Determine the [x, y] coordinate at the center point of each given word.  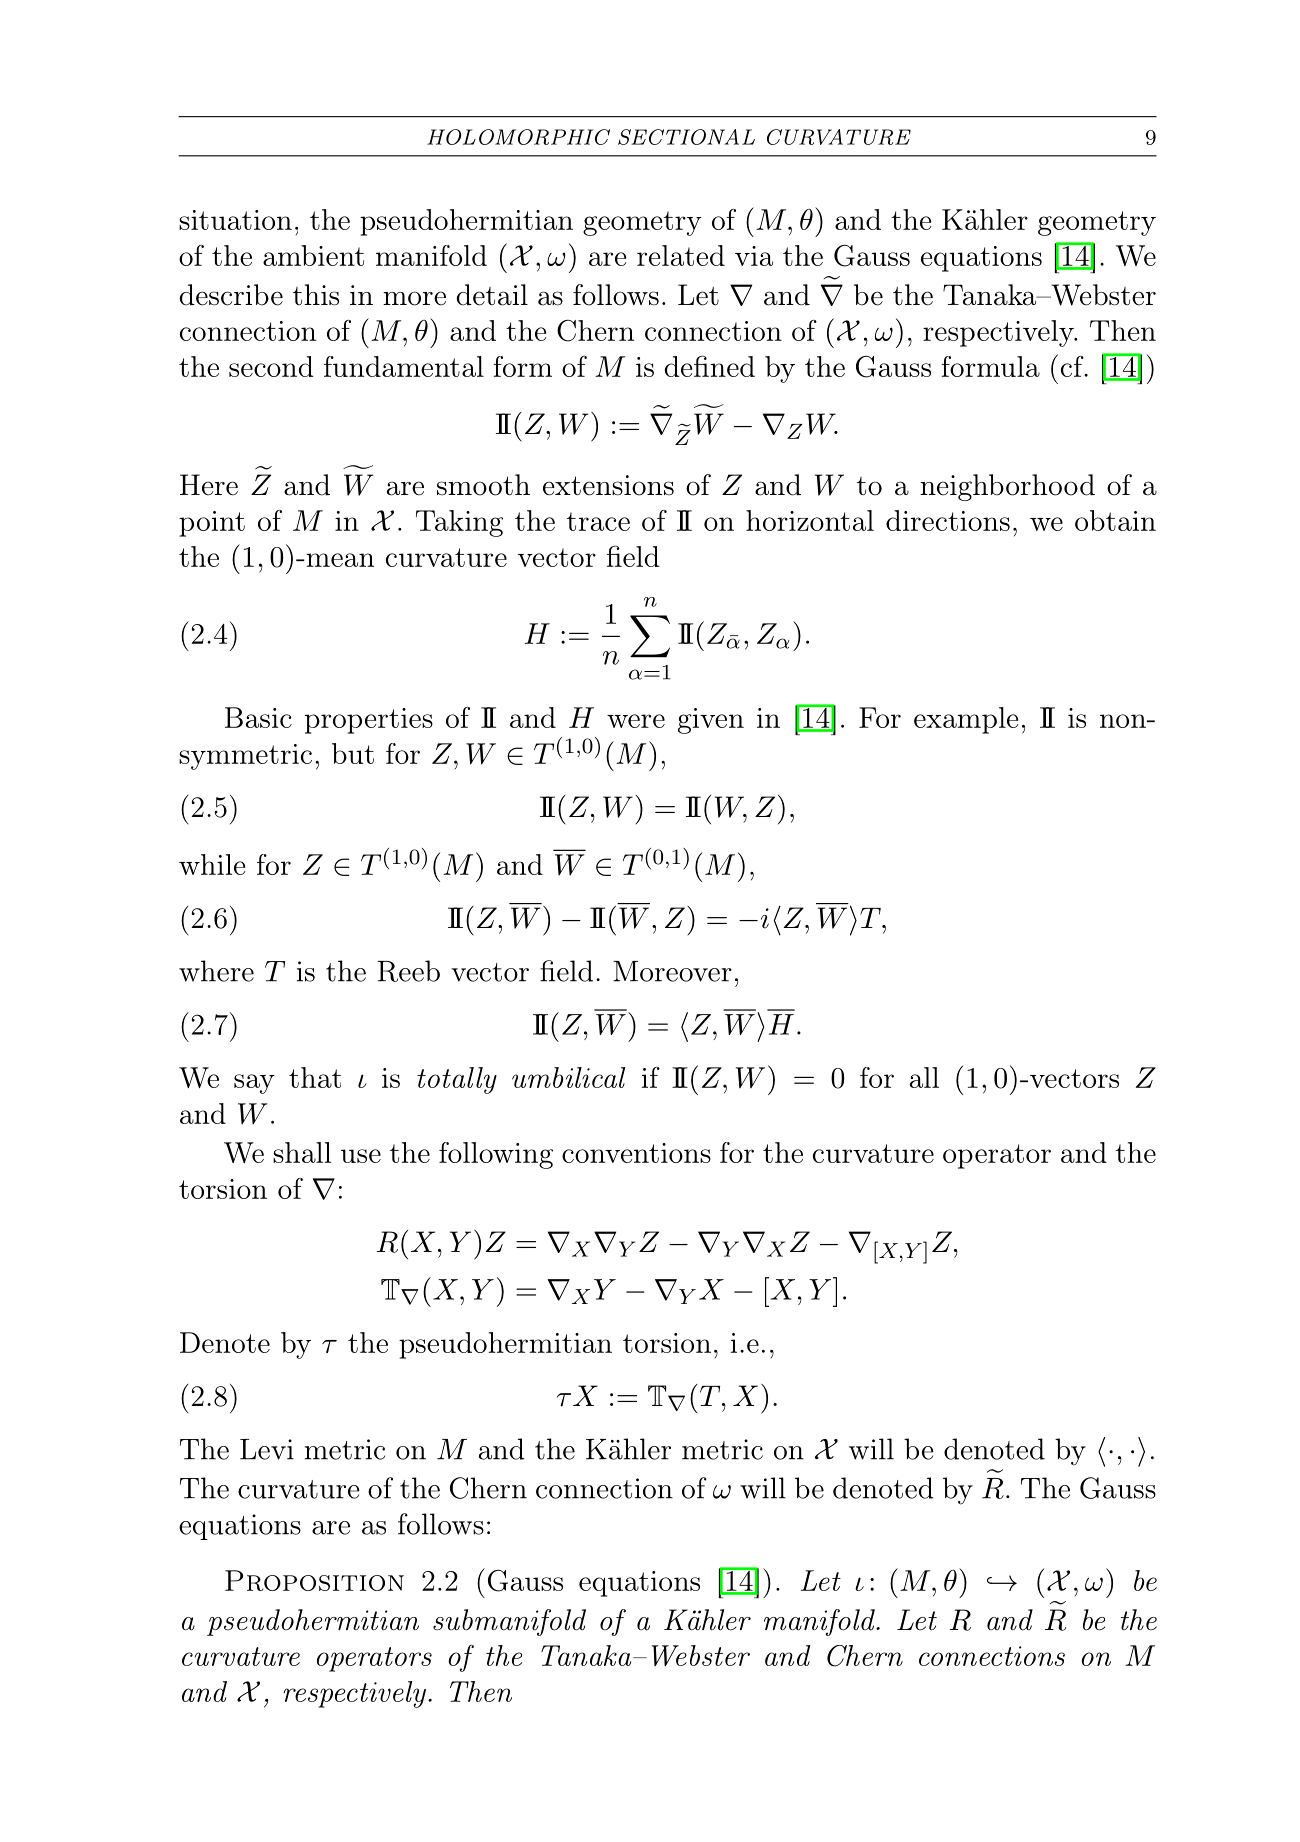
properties [369, 721]
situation [235, 220]
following [496, 1155]
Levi [267, 1449]
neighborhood [1007, 487]
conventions [636, 1153]
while [212, 864]
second [271, 366]
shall [302, 1152]
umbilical [568, 1077]
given [711, 721]
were [636, 721]
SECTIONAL [686, 137]
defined [710, 366]
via [754, 256]
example [966, 720]
